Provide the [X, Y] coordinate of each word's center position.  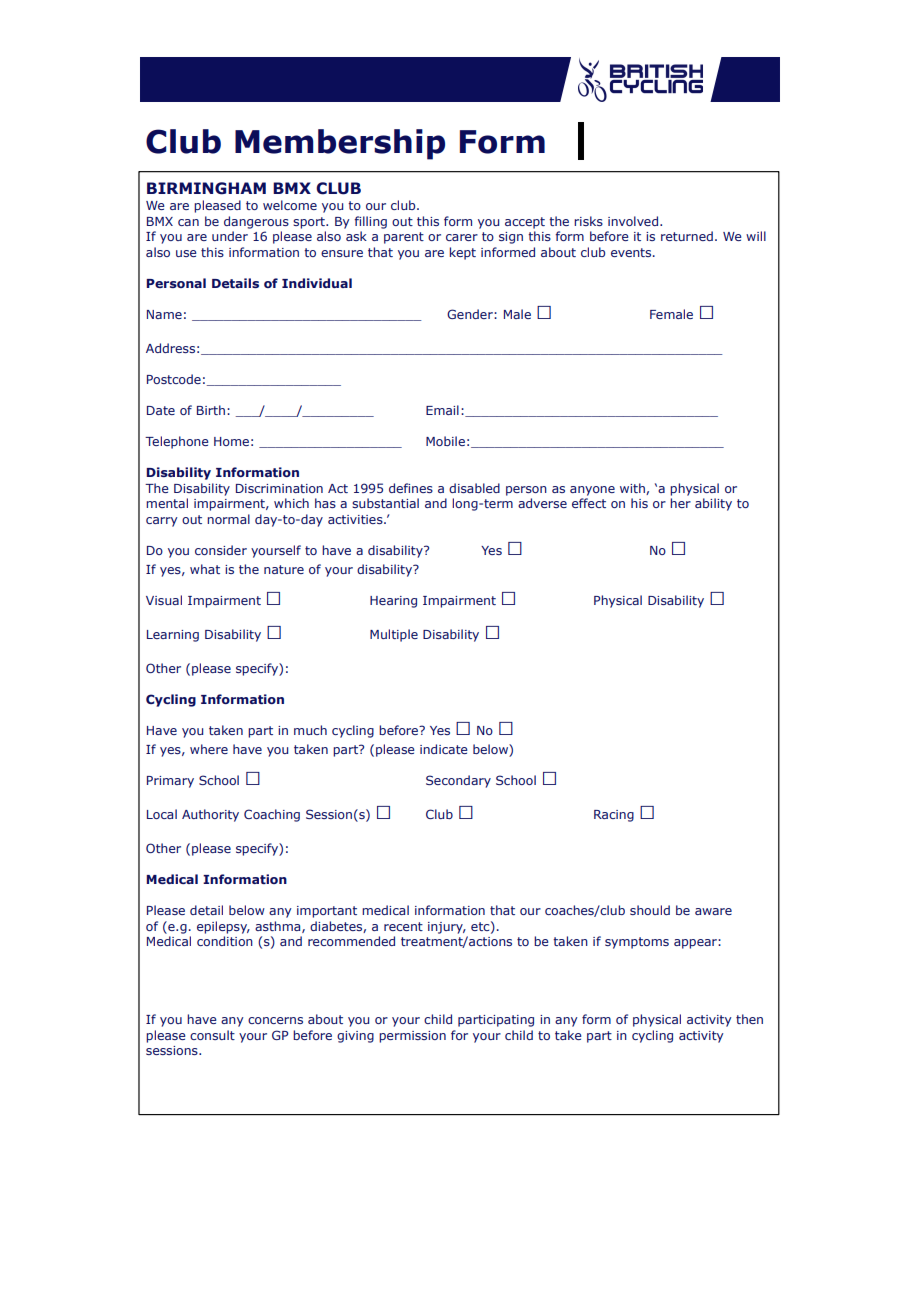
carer [462, 237]
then [749, 1019]
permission [412, 1037]
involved [633, 221]
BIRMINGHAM [206, 188]
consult [212, 1035]
